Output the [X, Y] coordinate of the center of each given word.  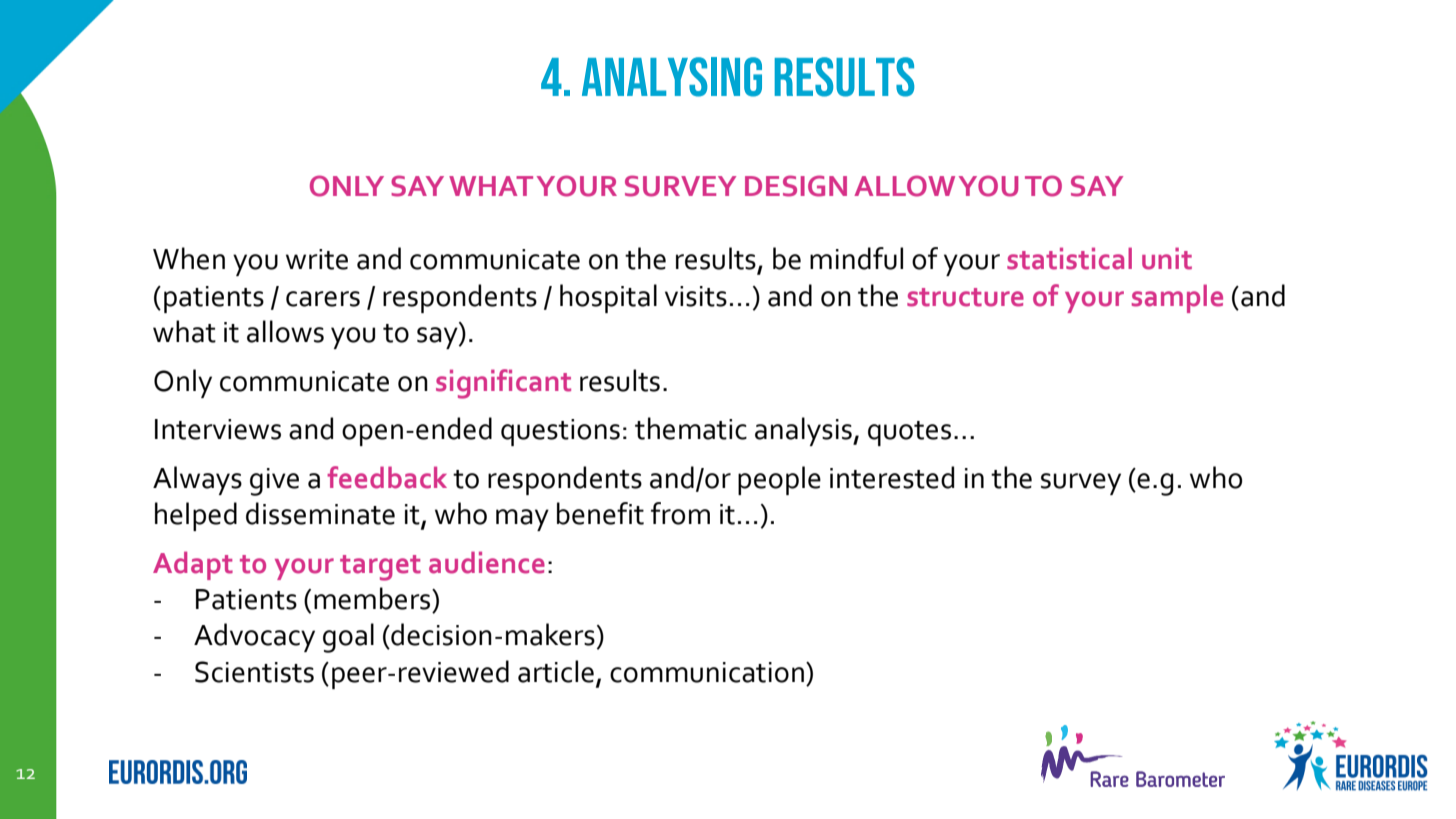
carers [323, 299]
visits [696, 296]
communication [707, 672]
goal [348, 638]
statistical [1069, 258]
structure [965, 297]
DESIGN [796, 186]
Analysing [672, 77]
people [779, 480]
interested [892, 477]
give [274, 482]
